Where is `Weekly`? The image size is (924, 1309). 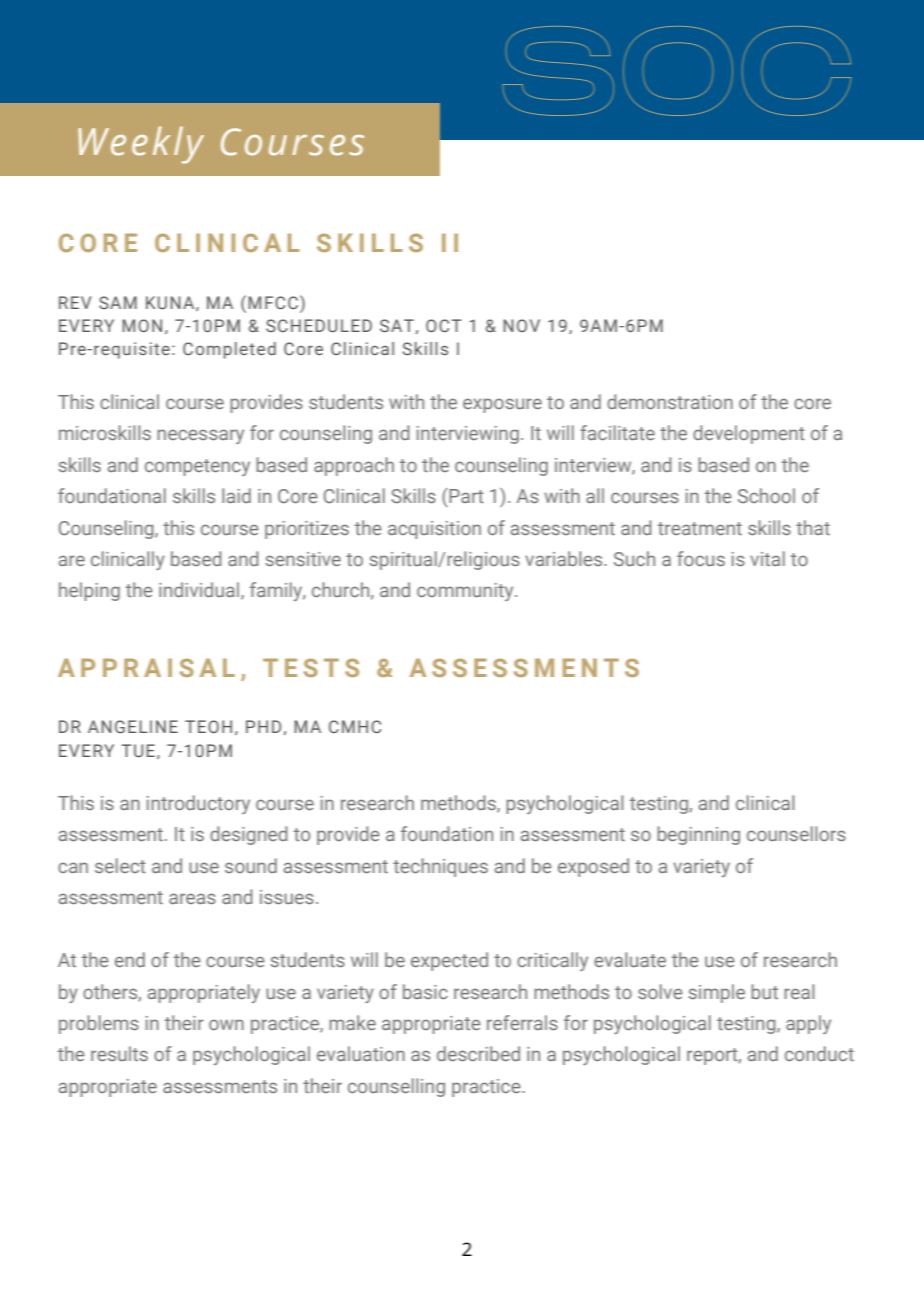
Weekly is located at coordinates (141, 145).
